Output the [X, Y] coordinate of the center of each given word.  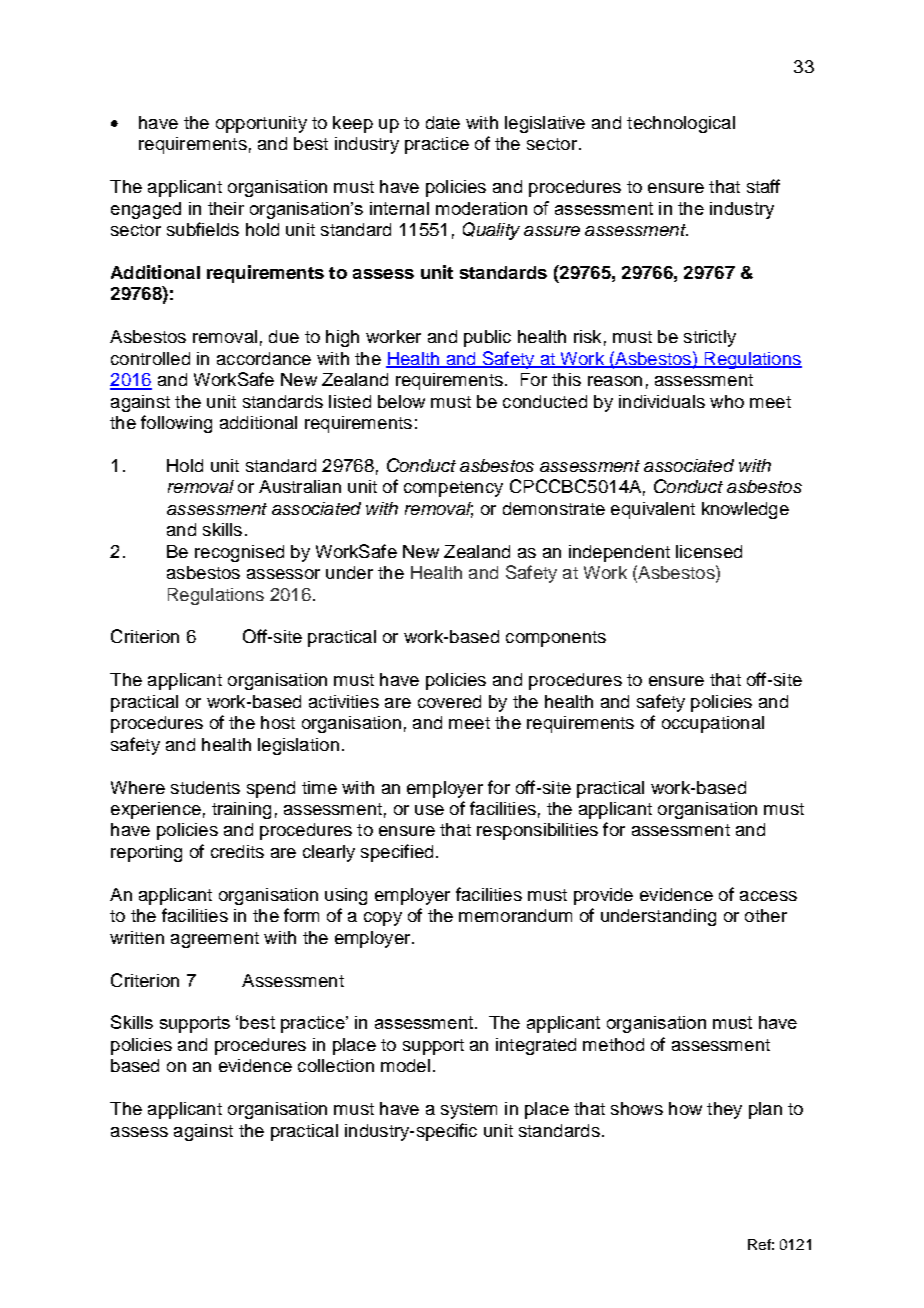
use [429, 810]
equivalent [653, 510]
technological [681, 124]
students [205, 787]
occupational [713, 724]
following [176, 424]
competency [453, 489]
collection [336, 1065]
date [443, 122]
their [226, 208]
